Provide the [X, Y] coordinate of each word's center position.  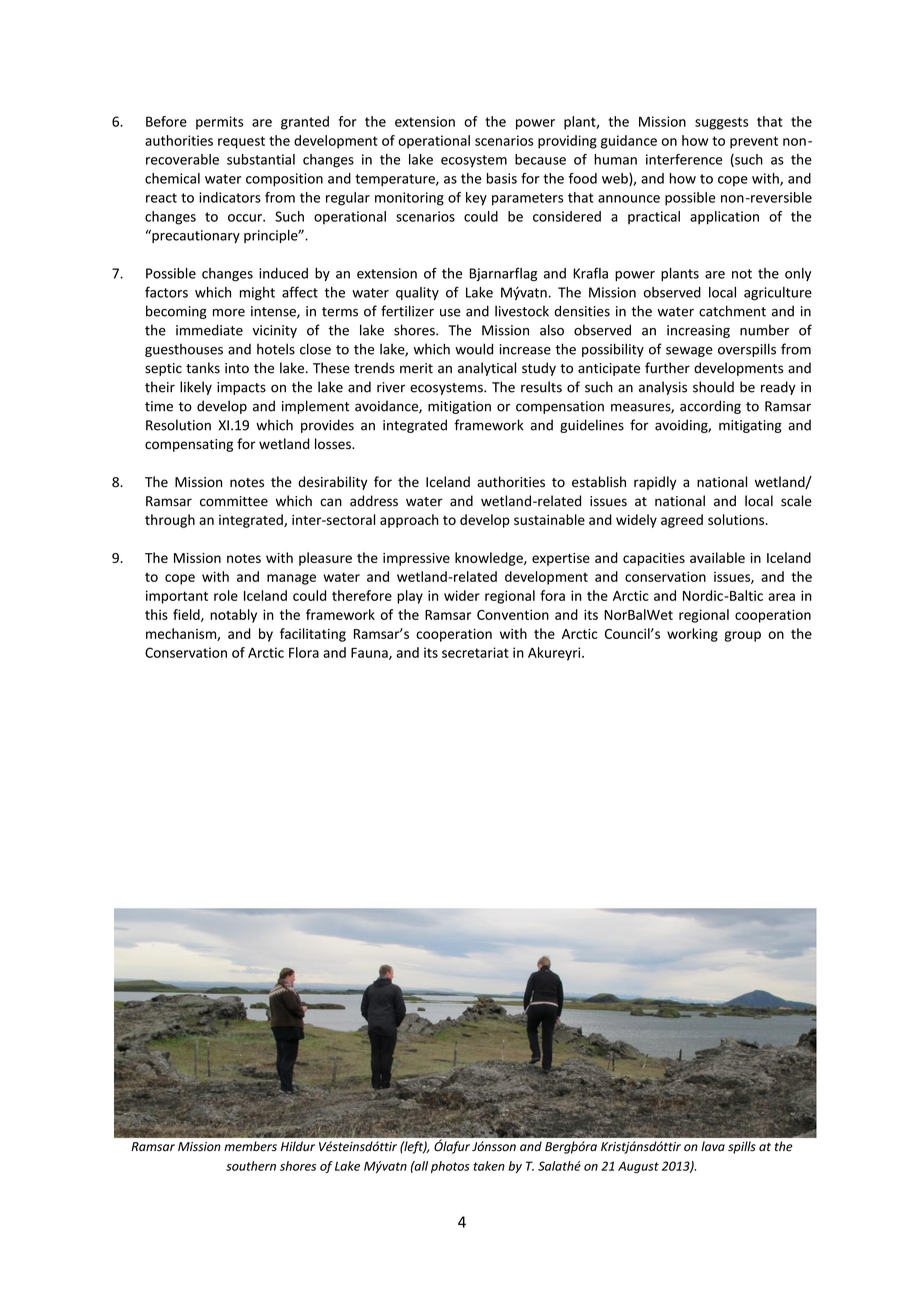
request [241, 142]
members [250, 1146]
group [742, 636]
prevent [754, 142]
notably [233, 616]
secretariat [475, 652]
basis [502, 178]
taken [489, 1166]
